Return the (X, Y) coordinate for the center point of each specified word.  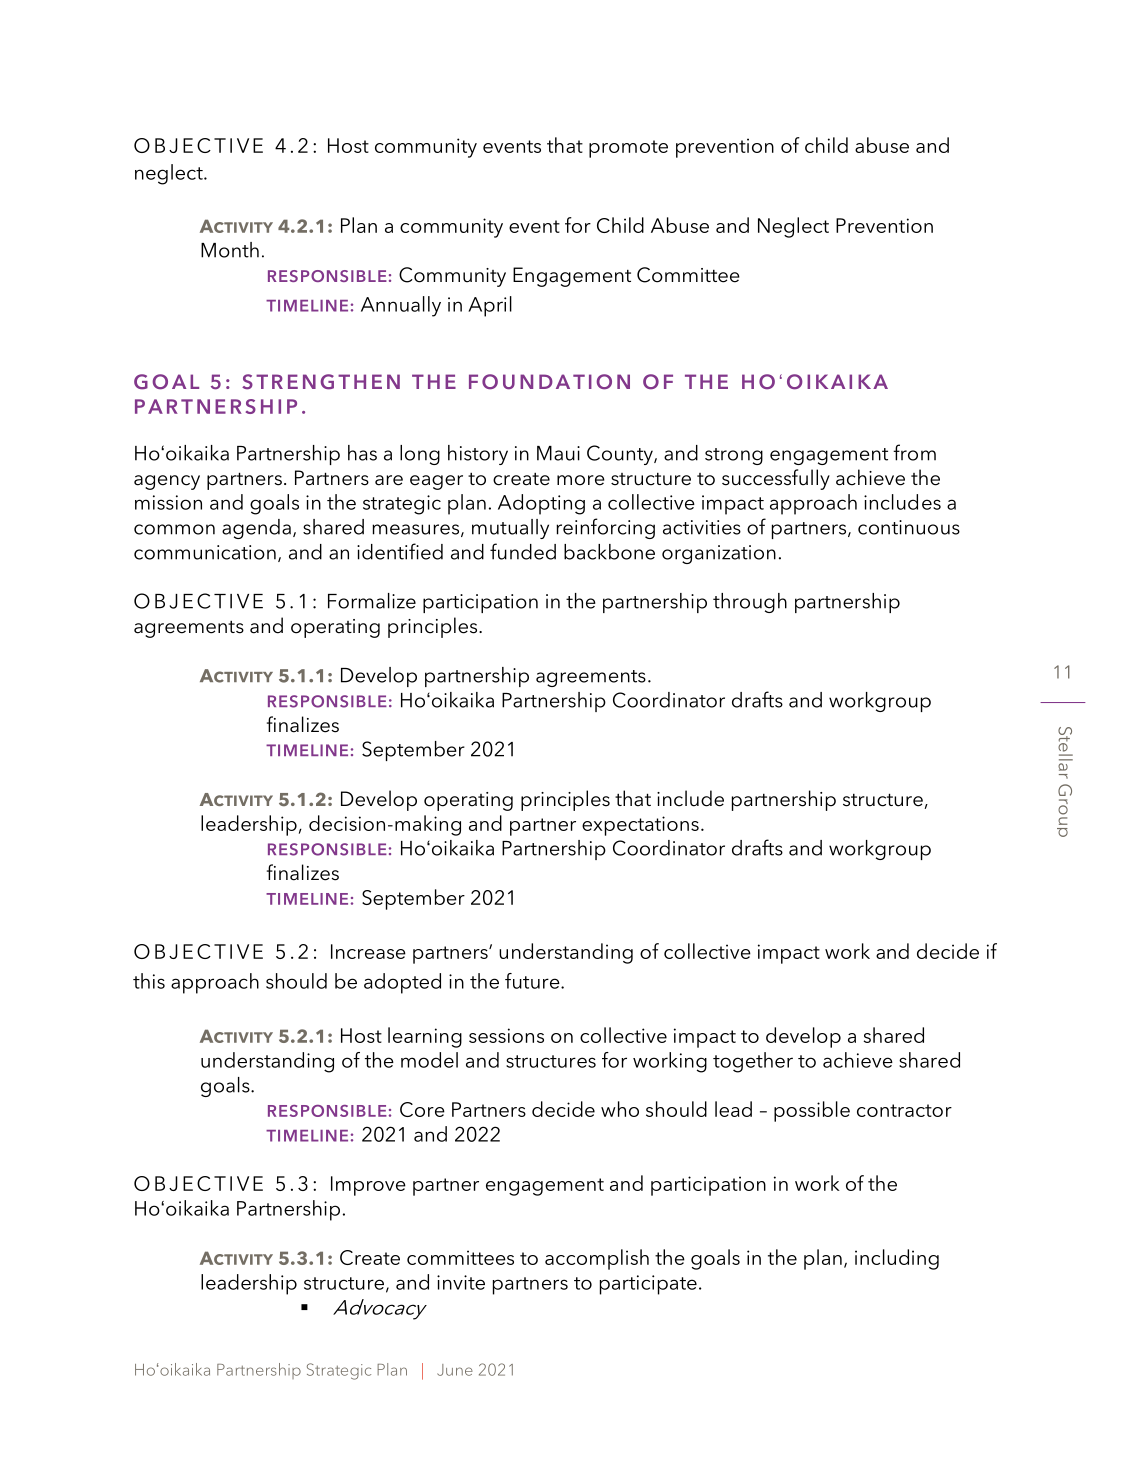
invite (461, 1282)
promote (628, 149)
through (750, 603)
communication (205, 552)
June (455, 1370)
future (533, 981)
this (149, 981)
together (753, 1062)
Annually (401, 306)
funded (523, 551)
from (914, 452)
